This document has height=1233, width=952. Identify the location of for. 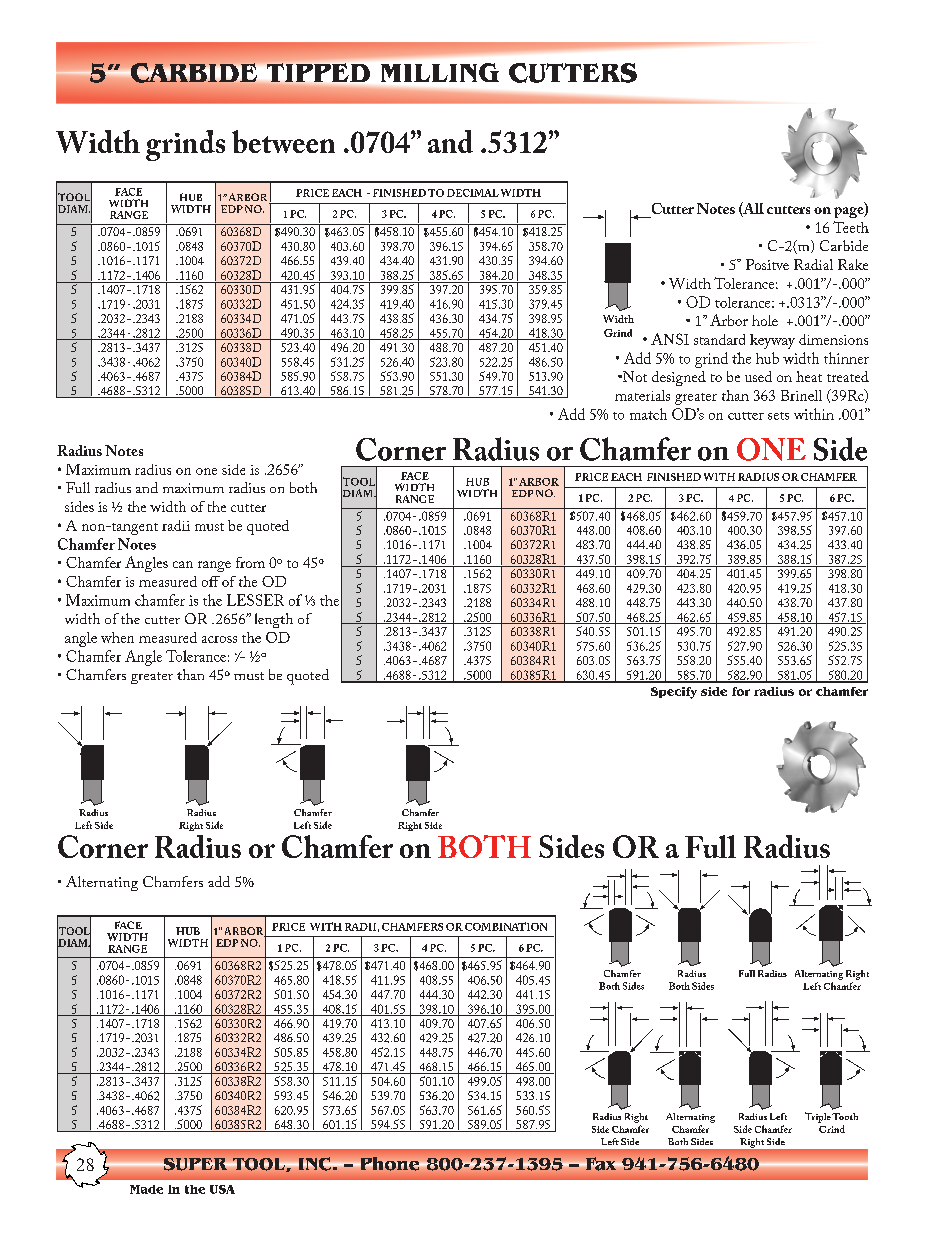
(741, 691).
